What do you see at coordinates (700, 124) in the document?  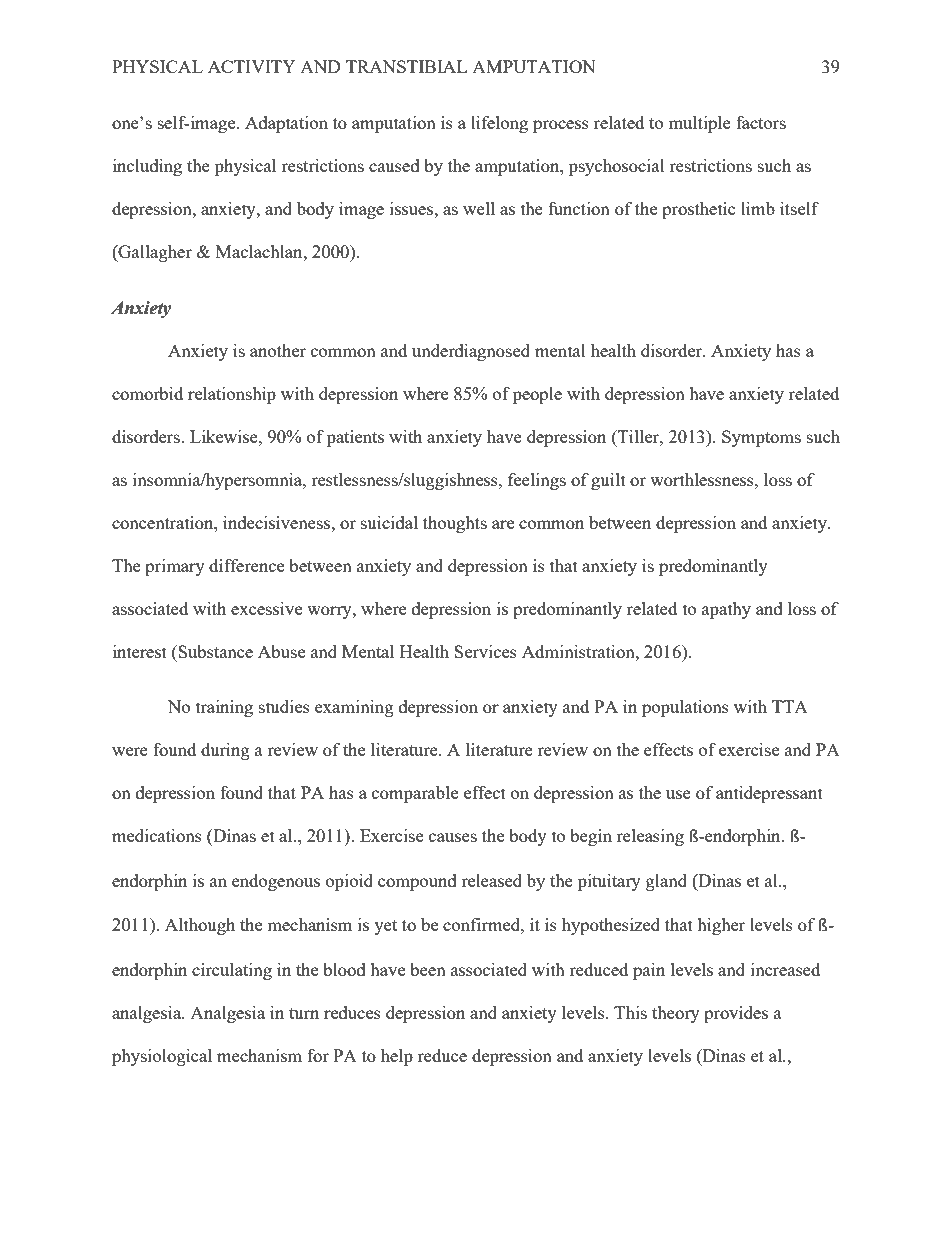 I see `multiple` at bounding box center [700, 124].
